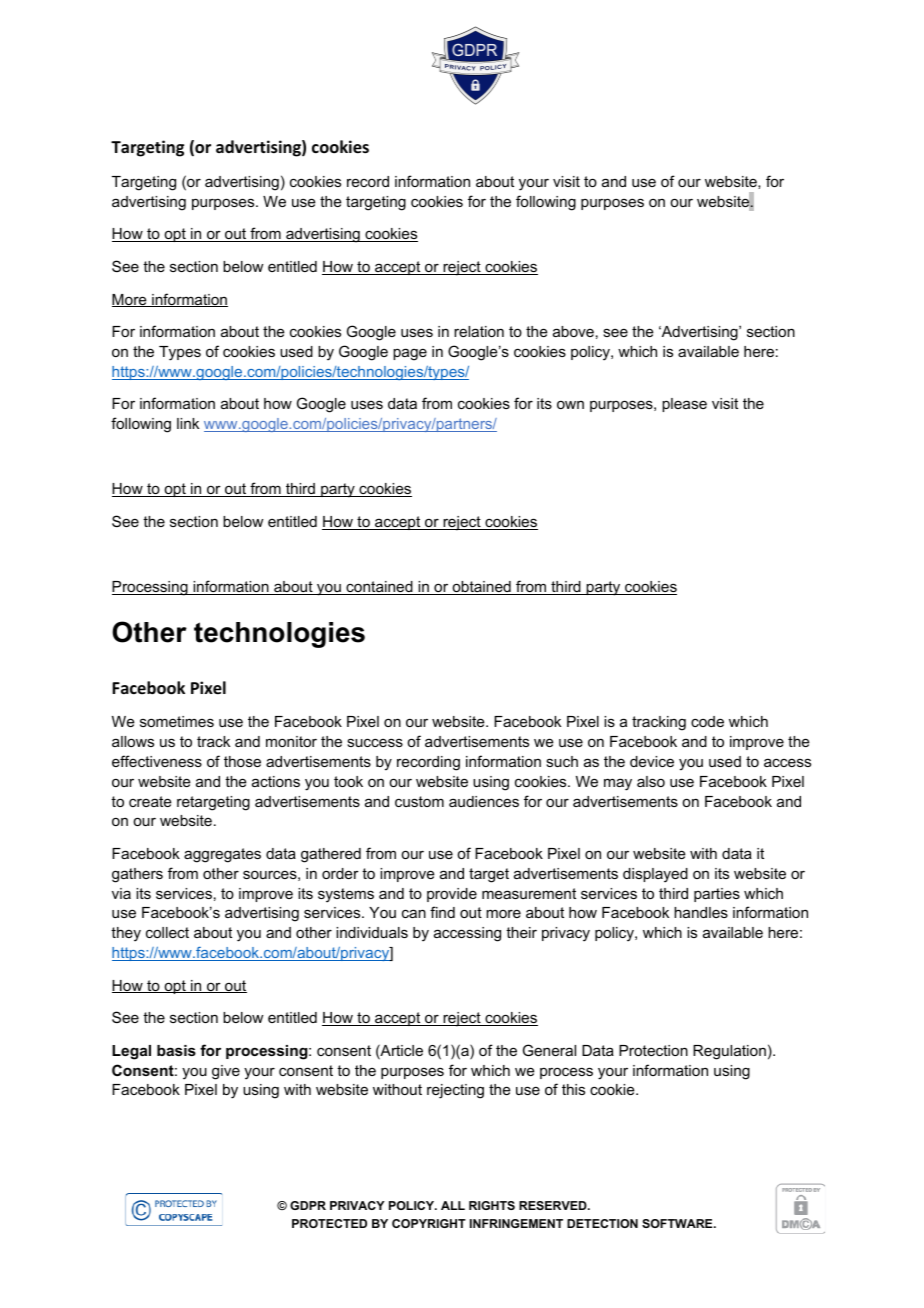  I want to click on COPYRIGHT, so click(429, 1223).
